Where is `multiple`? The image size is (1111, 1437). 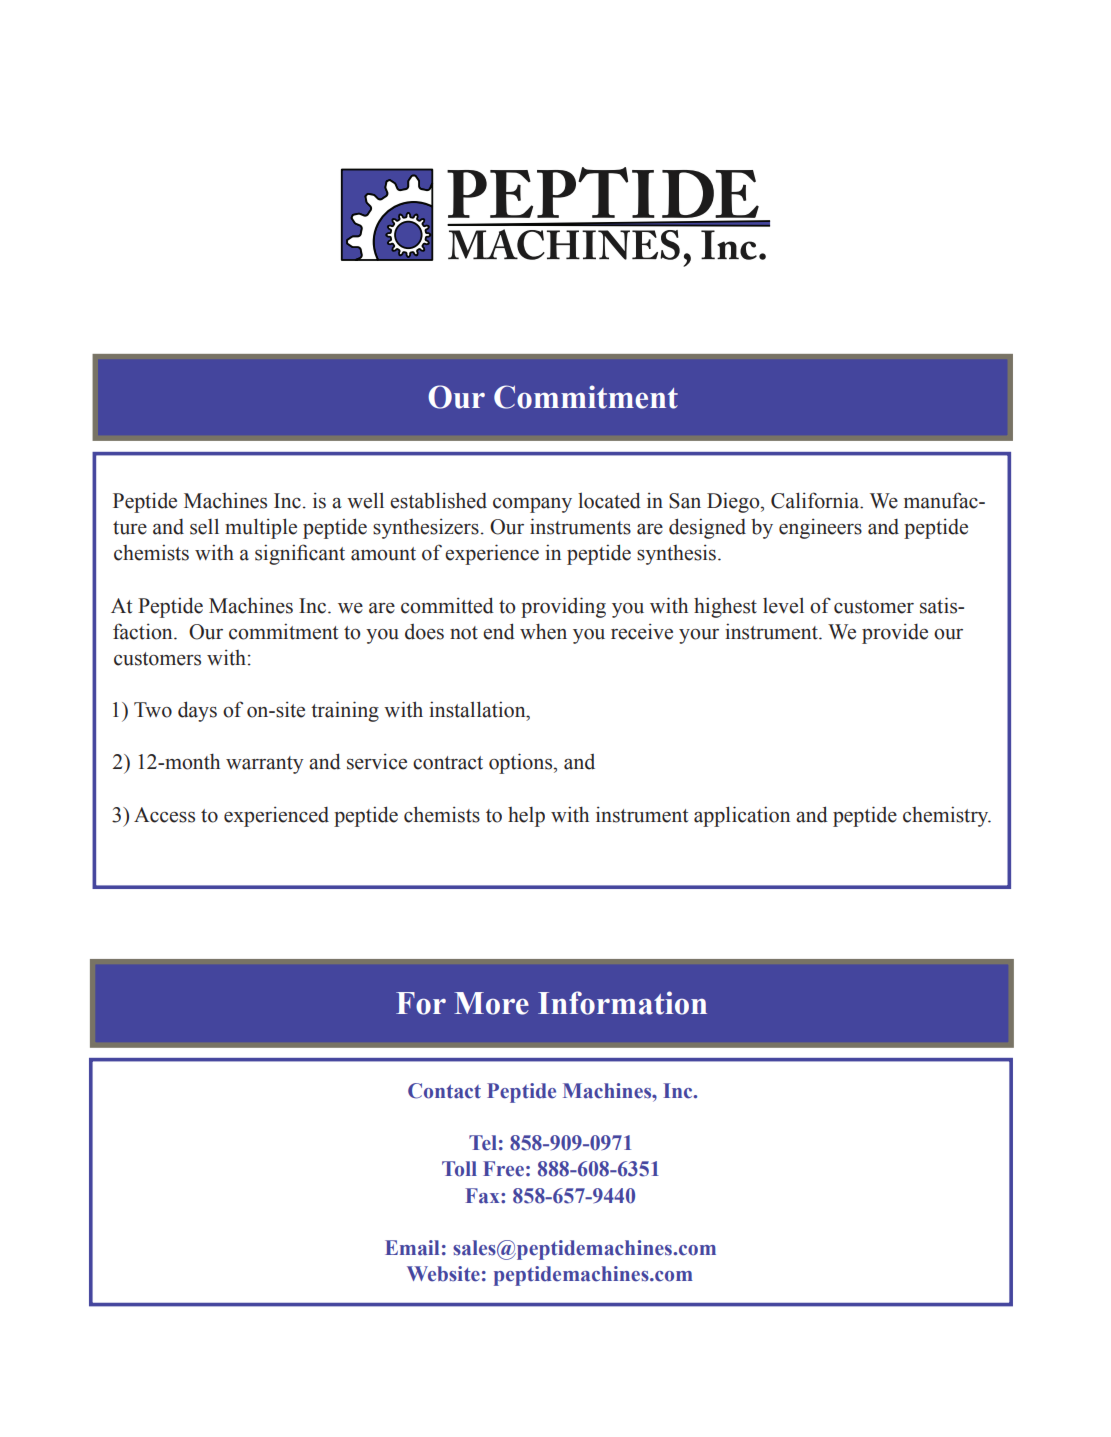
multiple is located at coordinates (261, 528).
